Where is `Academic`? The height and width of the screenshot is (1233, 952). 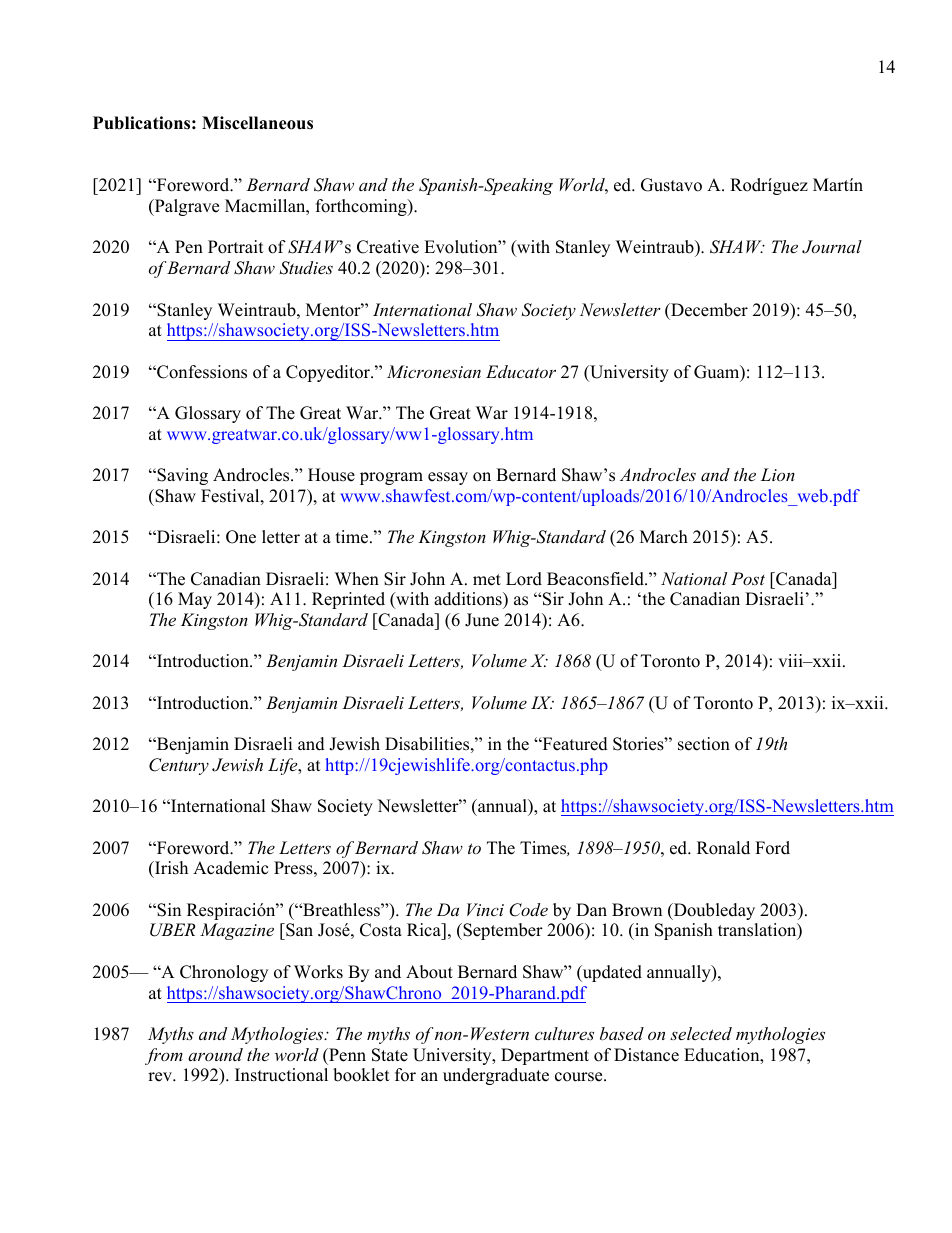 Academic is located at coordinates (230, 868).
